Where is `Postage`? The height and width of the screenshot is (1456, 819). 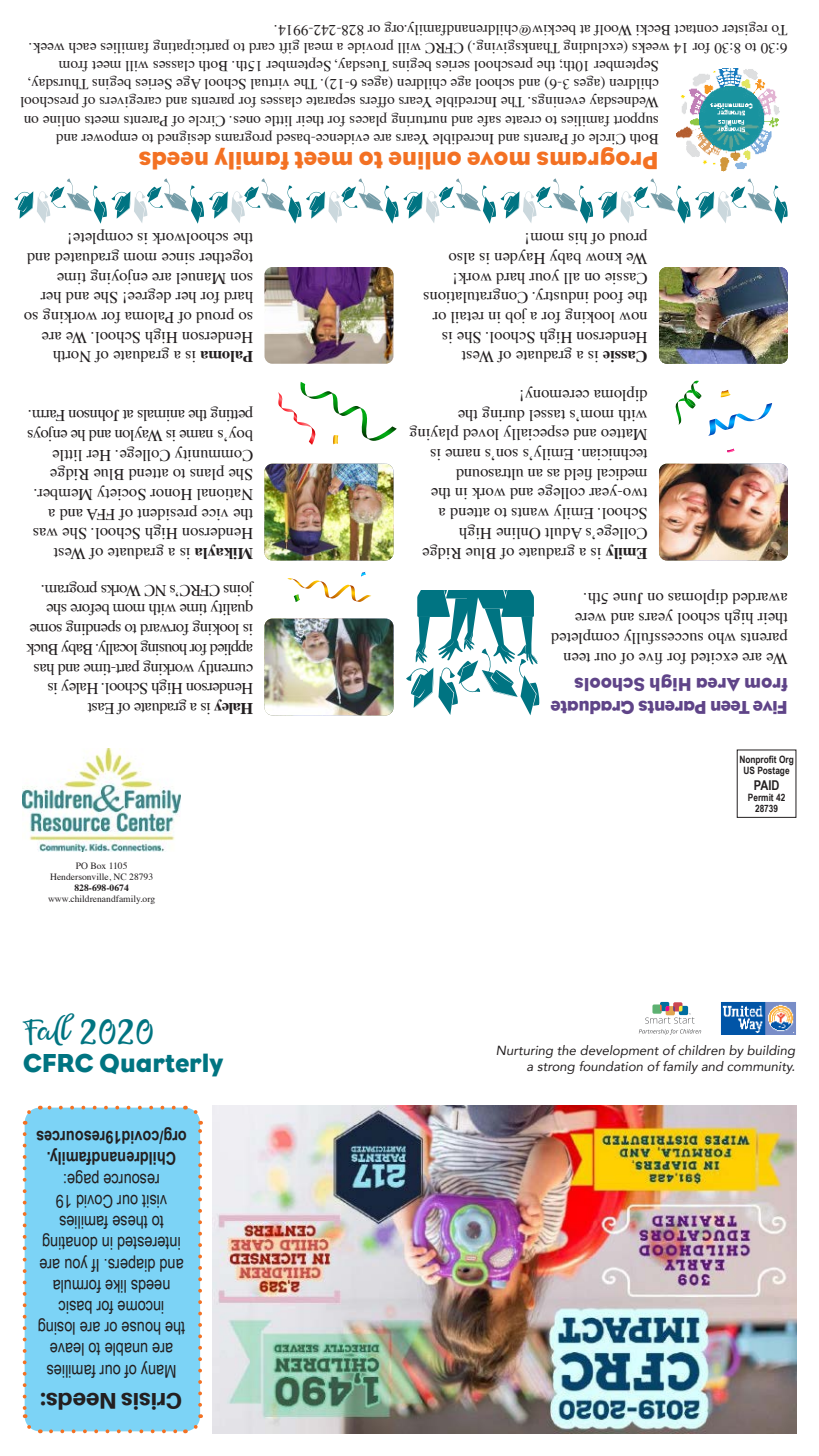 Postage is located at coordinates (774, 770).
